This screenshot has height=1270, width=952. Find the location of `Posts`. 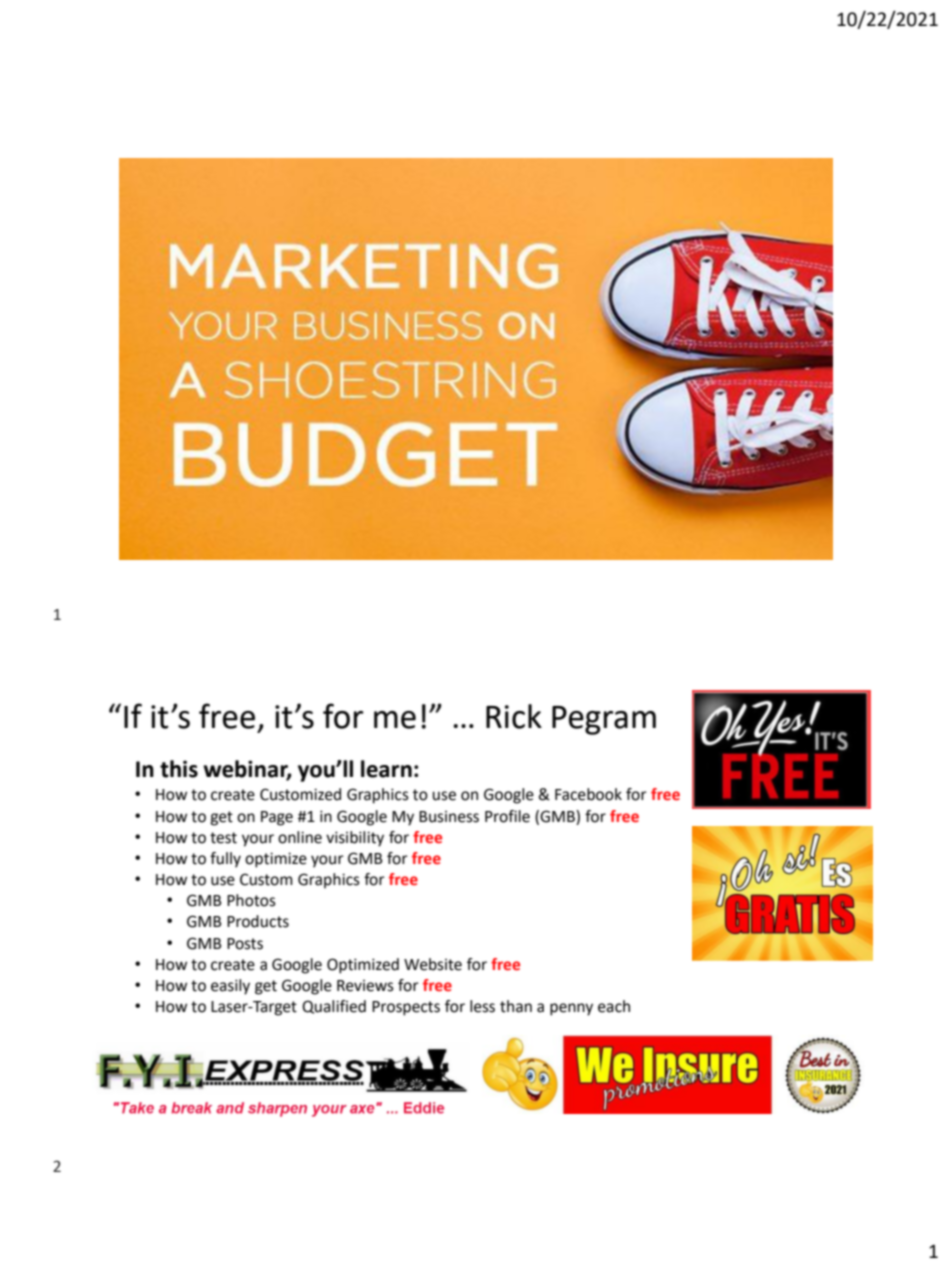

Posts is located at coordinates (245, 944).
